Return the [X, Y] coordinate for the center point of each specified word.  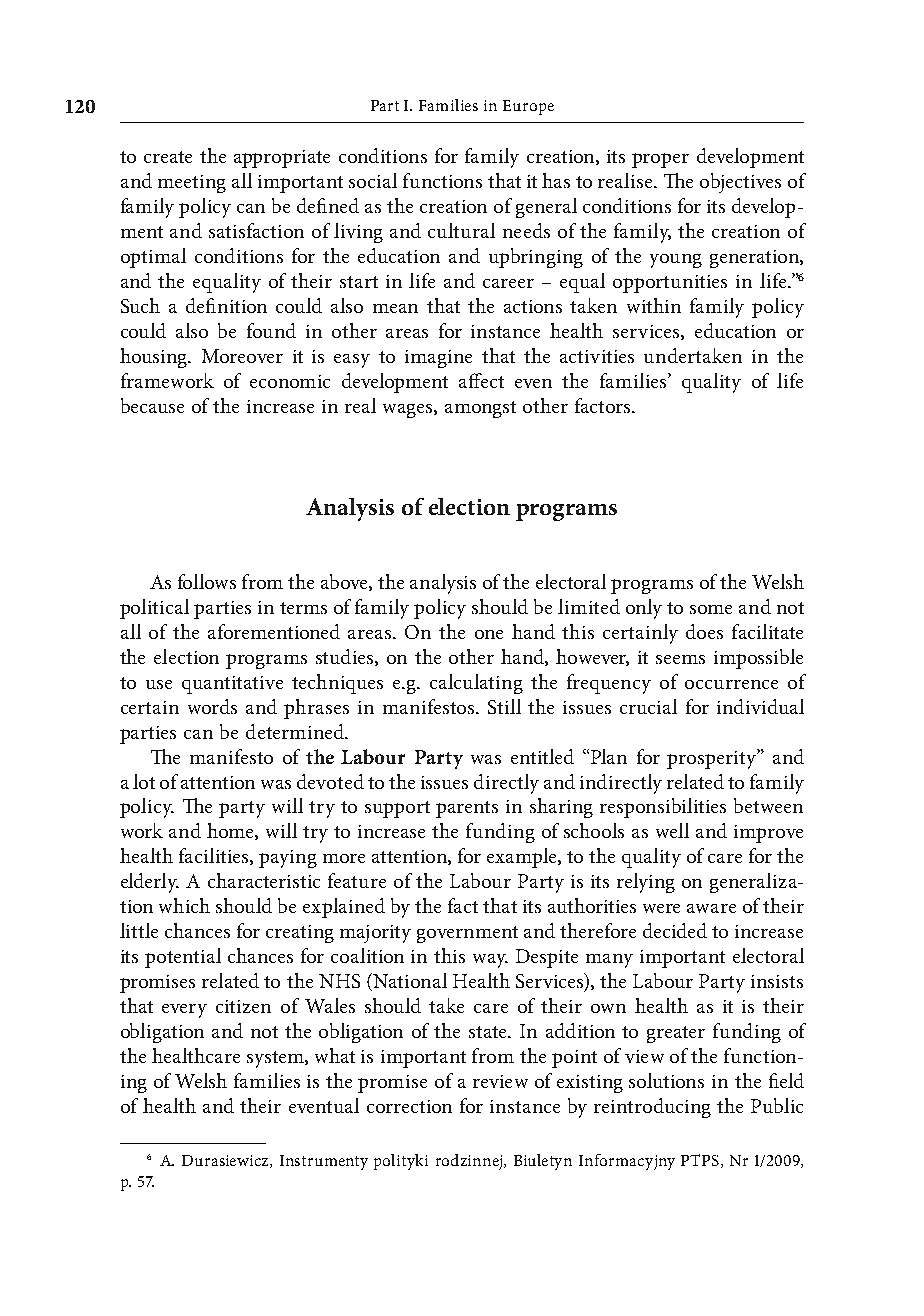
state [489, 1032]
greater [676, 1034]
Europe [528, 107]
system [276, 1059]
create [168, 157]
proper [660, 160]
